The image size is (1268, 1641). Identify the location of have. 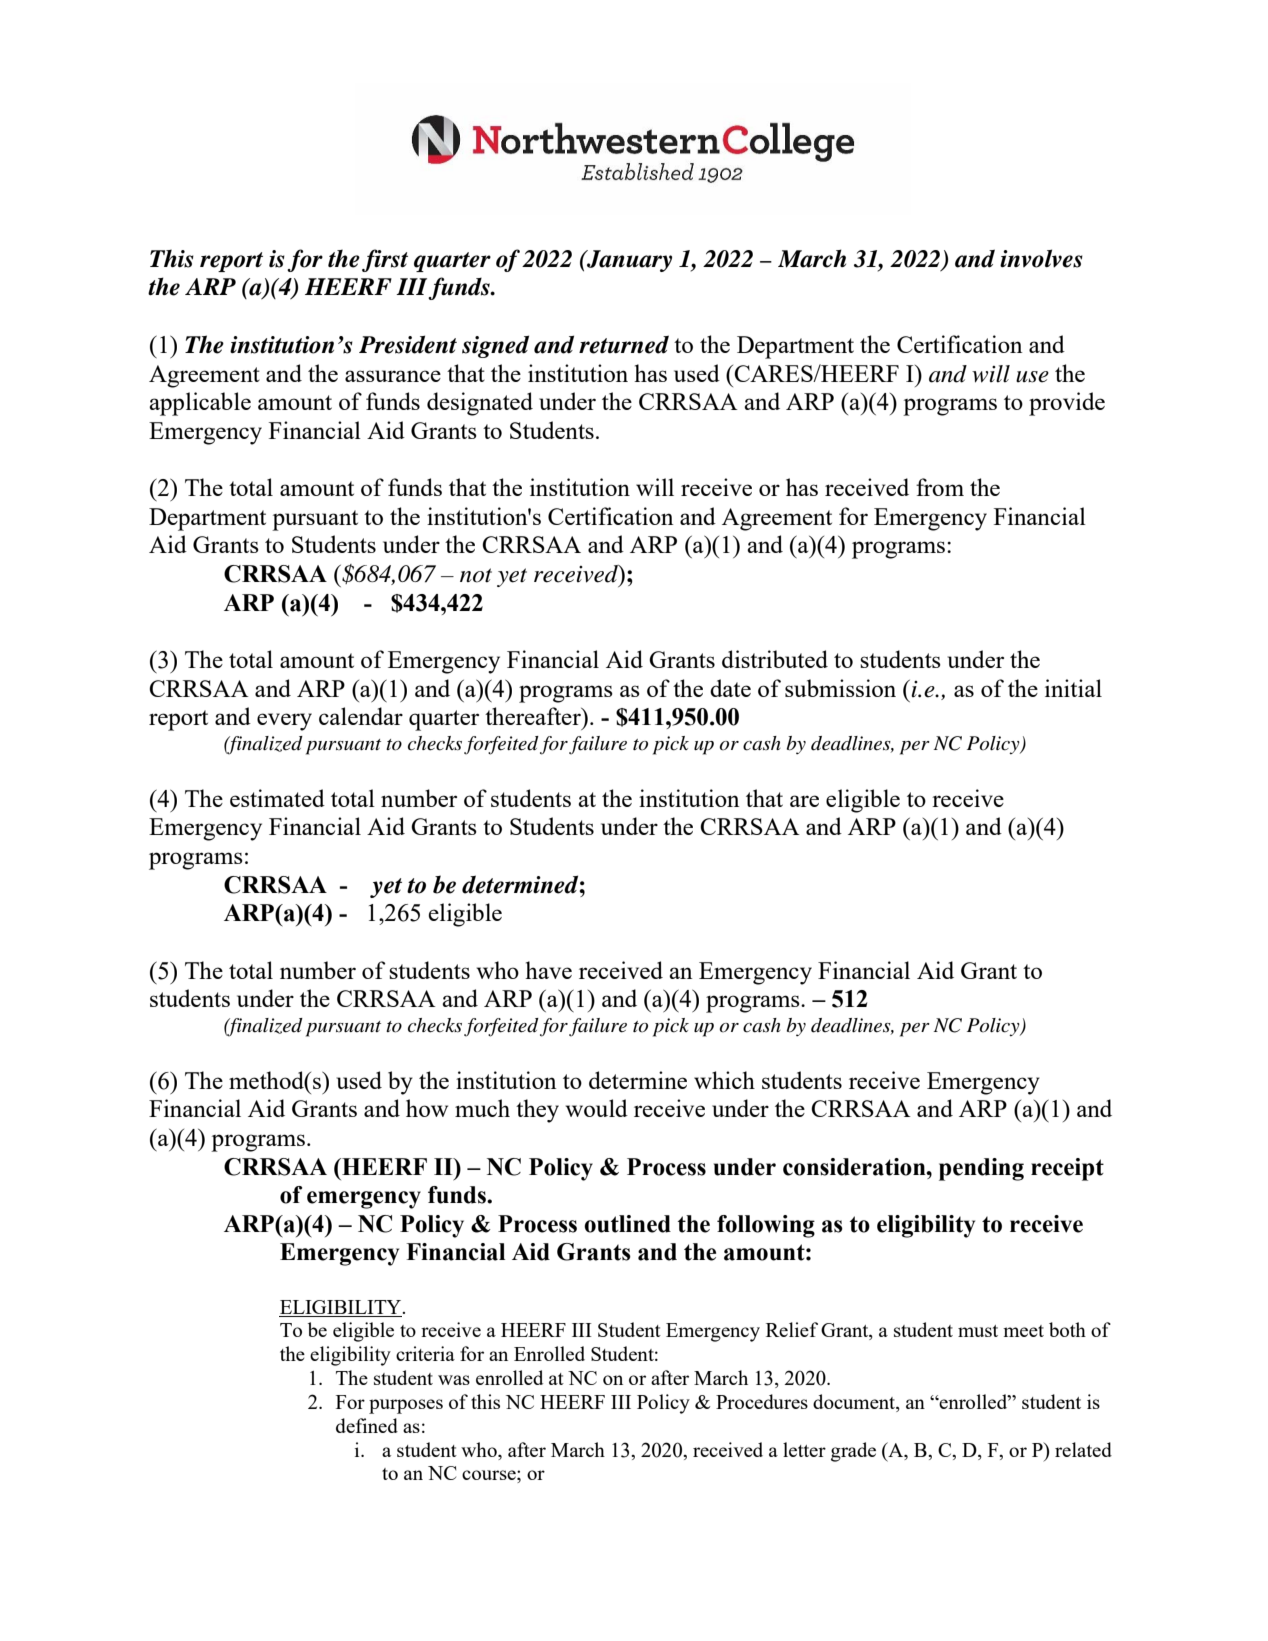
(548, 970).
